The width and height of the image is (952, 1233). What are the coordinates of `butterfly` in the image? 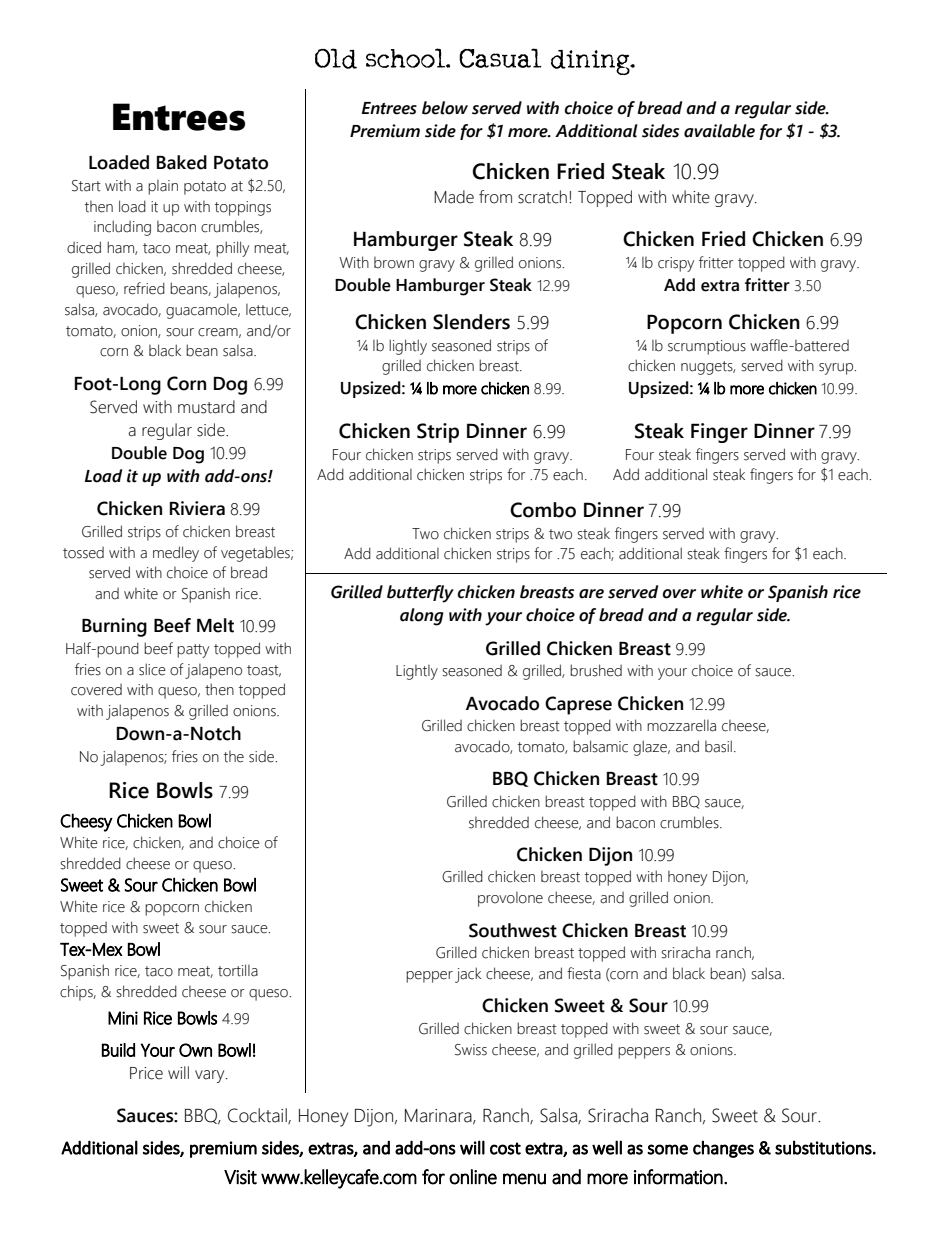 It's located at (420, 594).
